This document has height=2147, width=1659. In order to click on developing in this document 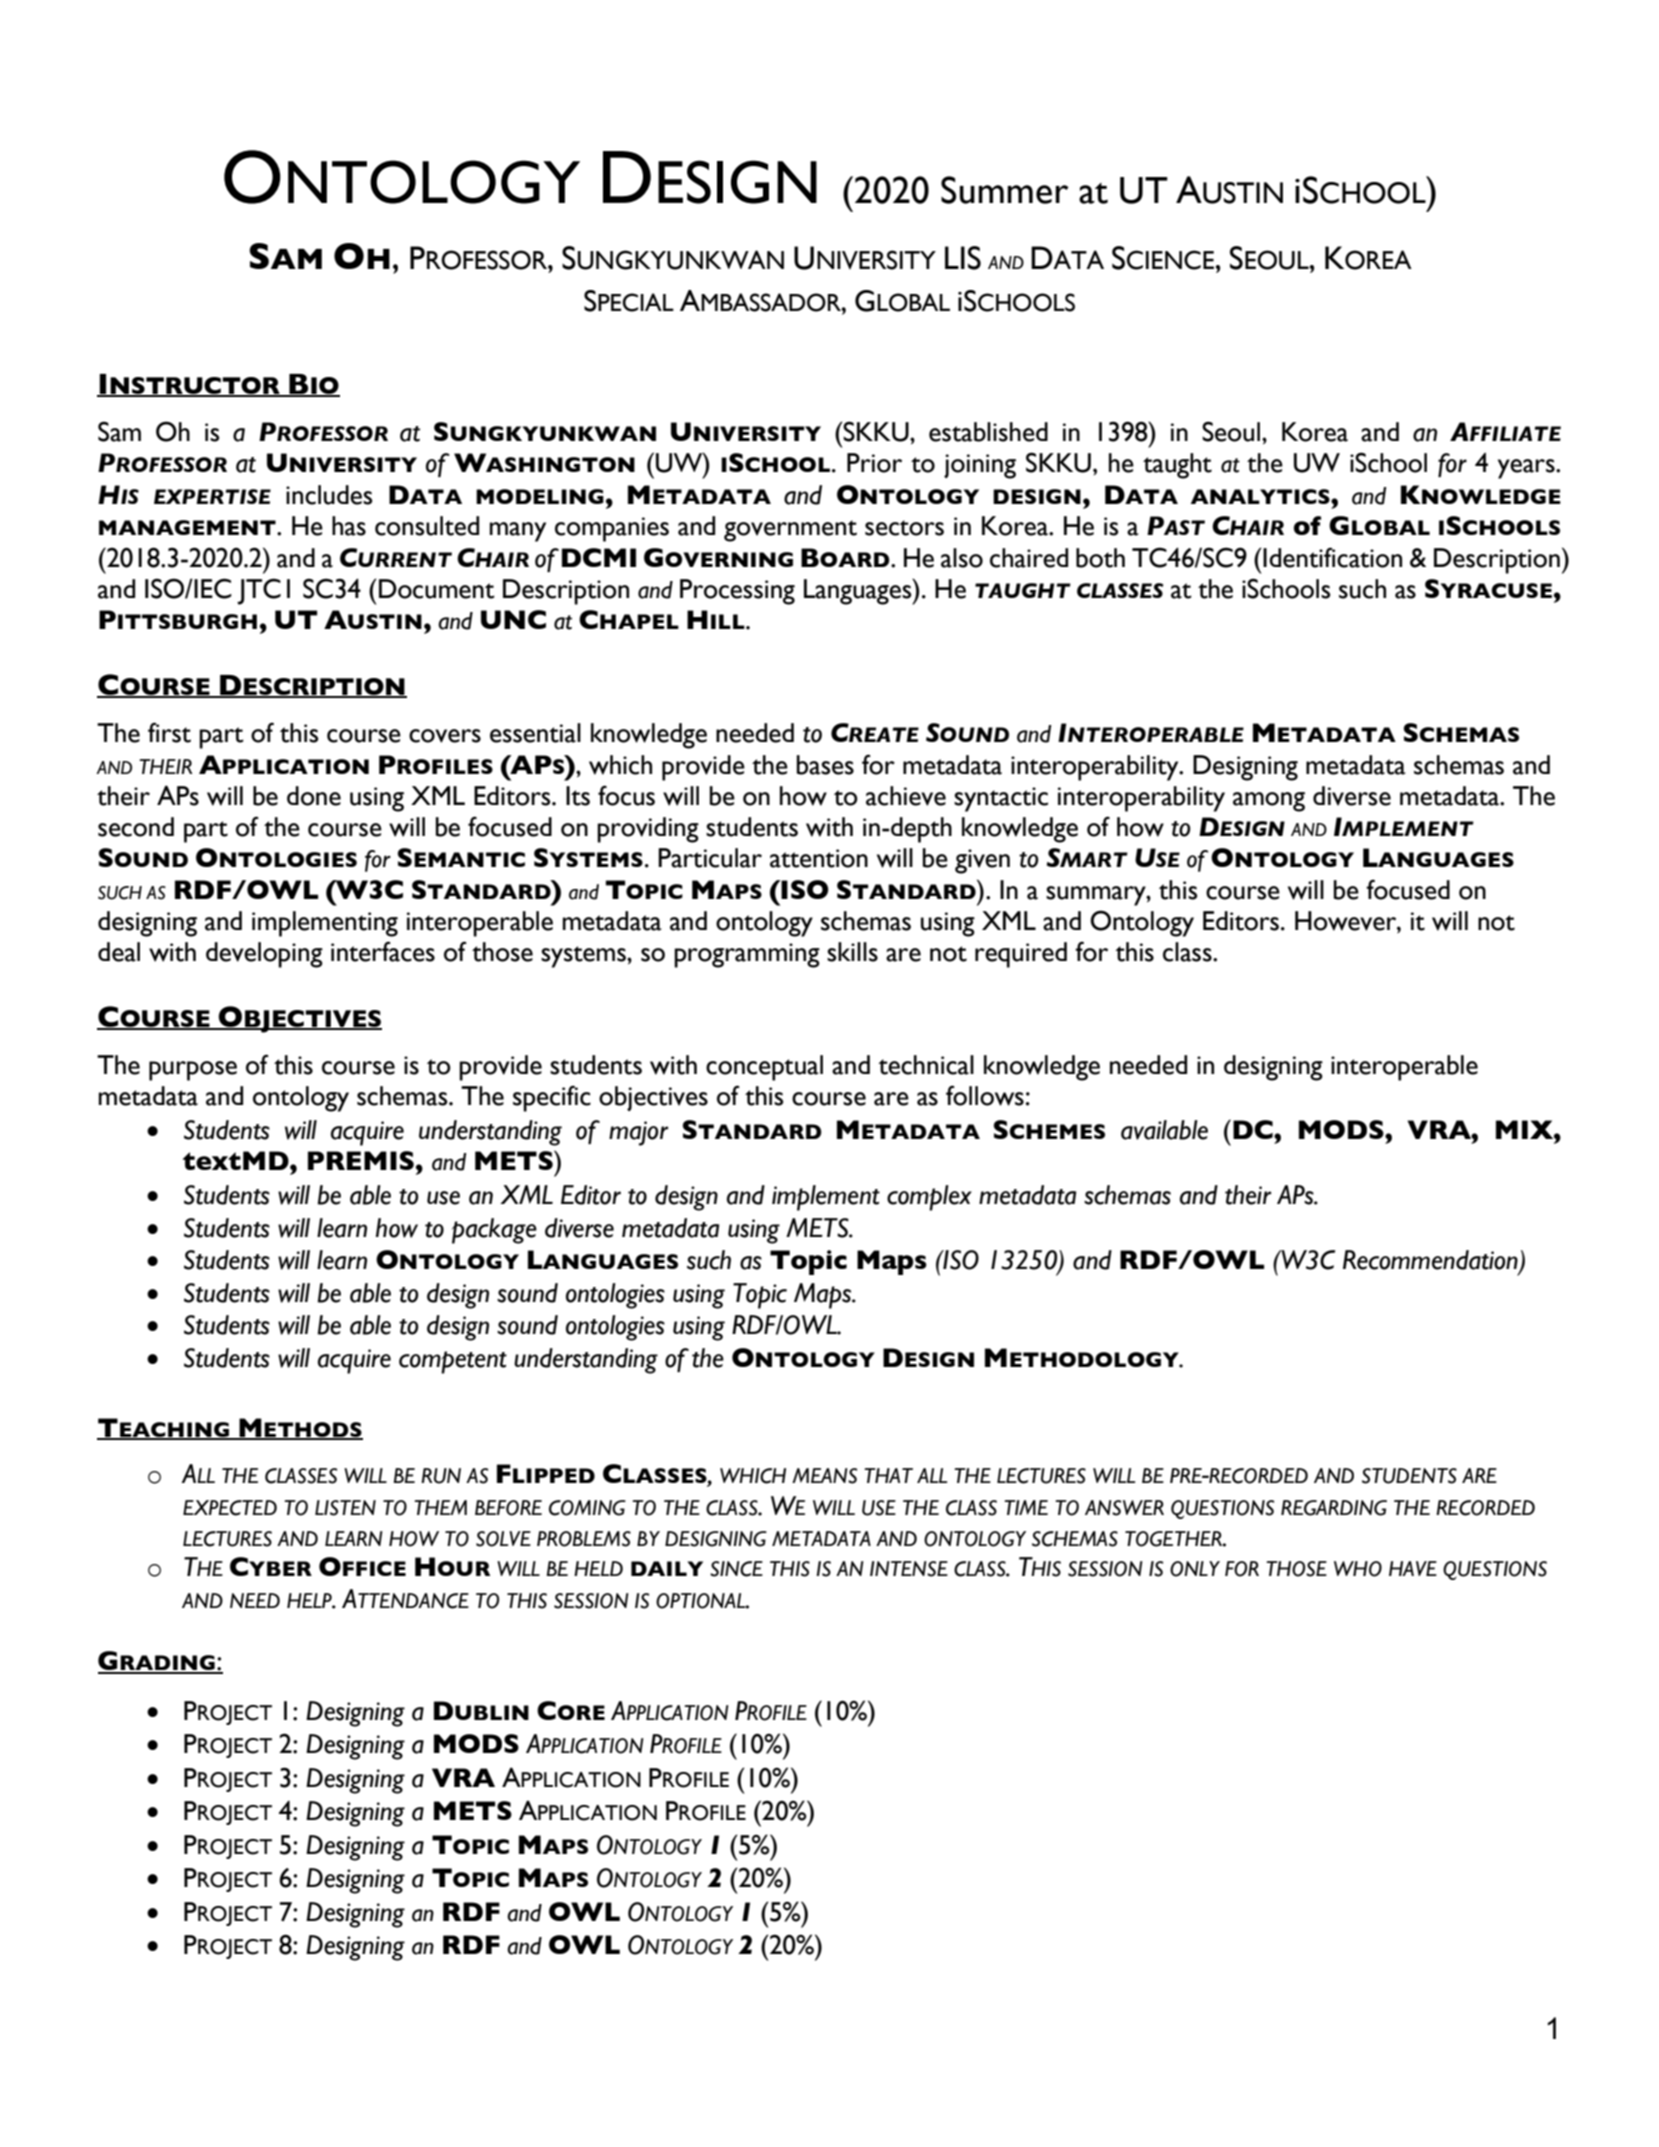, I will do `click(264, 955)`.
